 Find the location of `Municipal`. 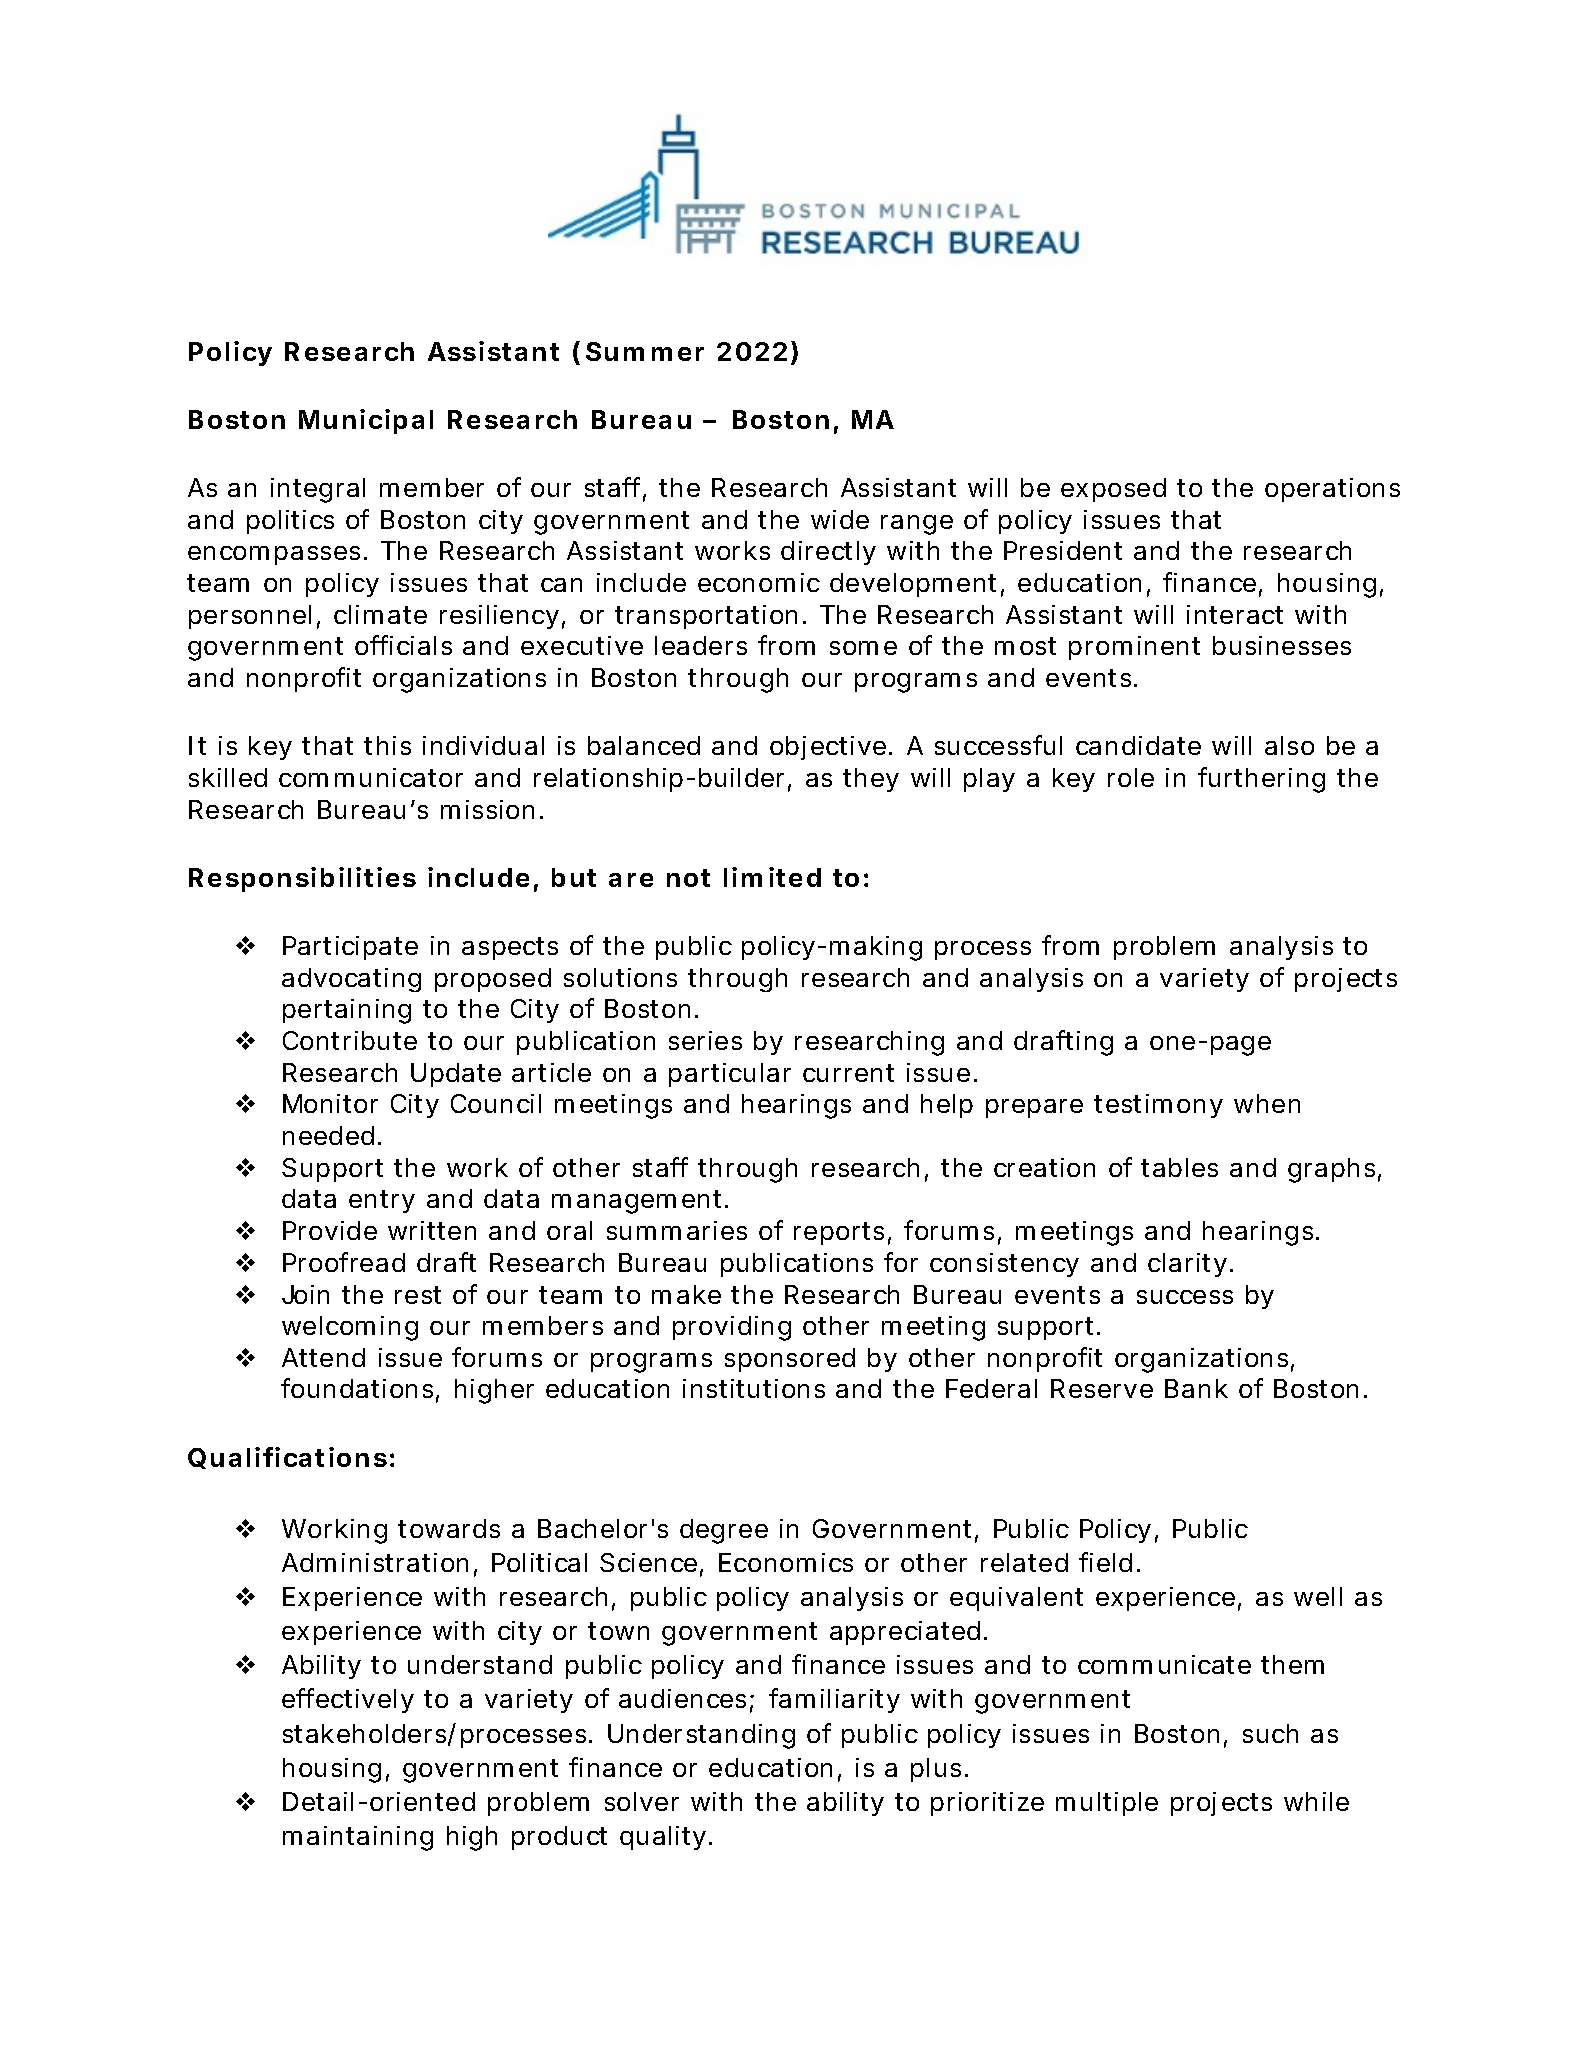

Municipal is located at coordinates (366, 421).
